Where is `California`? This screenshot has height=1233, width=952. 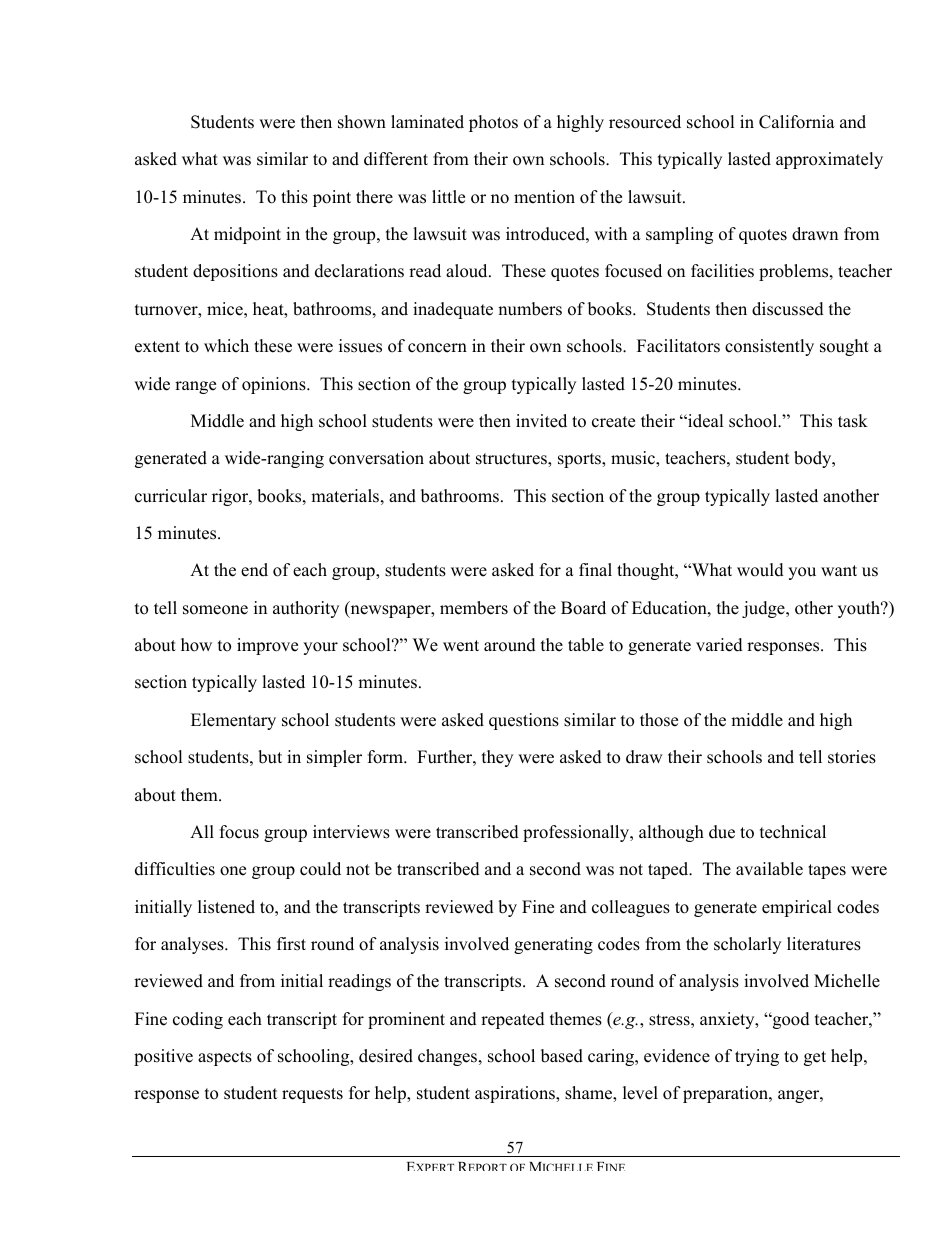
California is located at coordinates (797, 122).
